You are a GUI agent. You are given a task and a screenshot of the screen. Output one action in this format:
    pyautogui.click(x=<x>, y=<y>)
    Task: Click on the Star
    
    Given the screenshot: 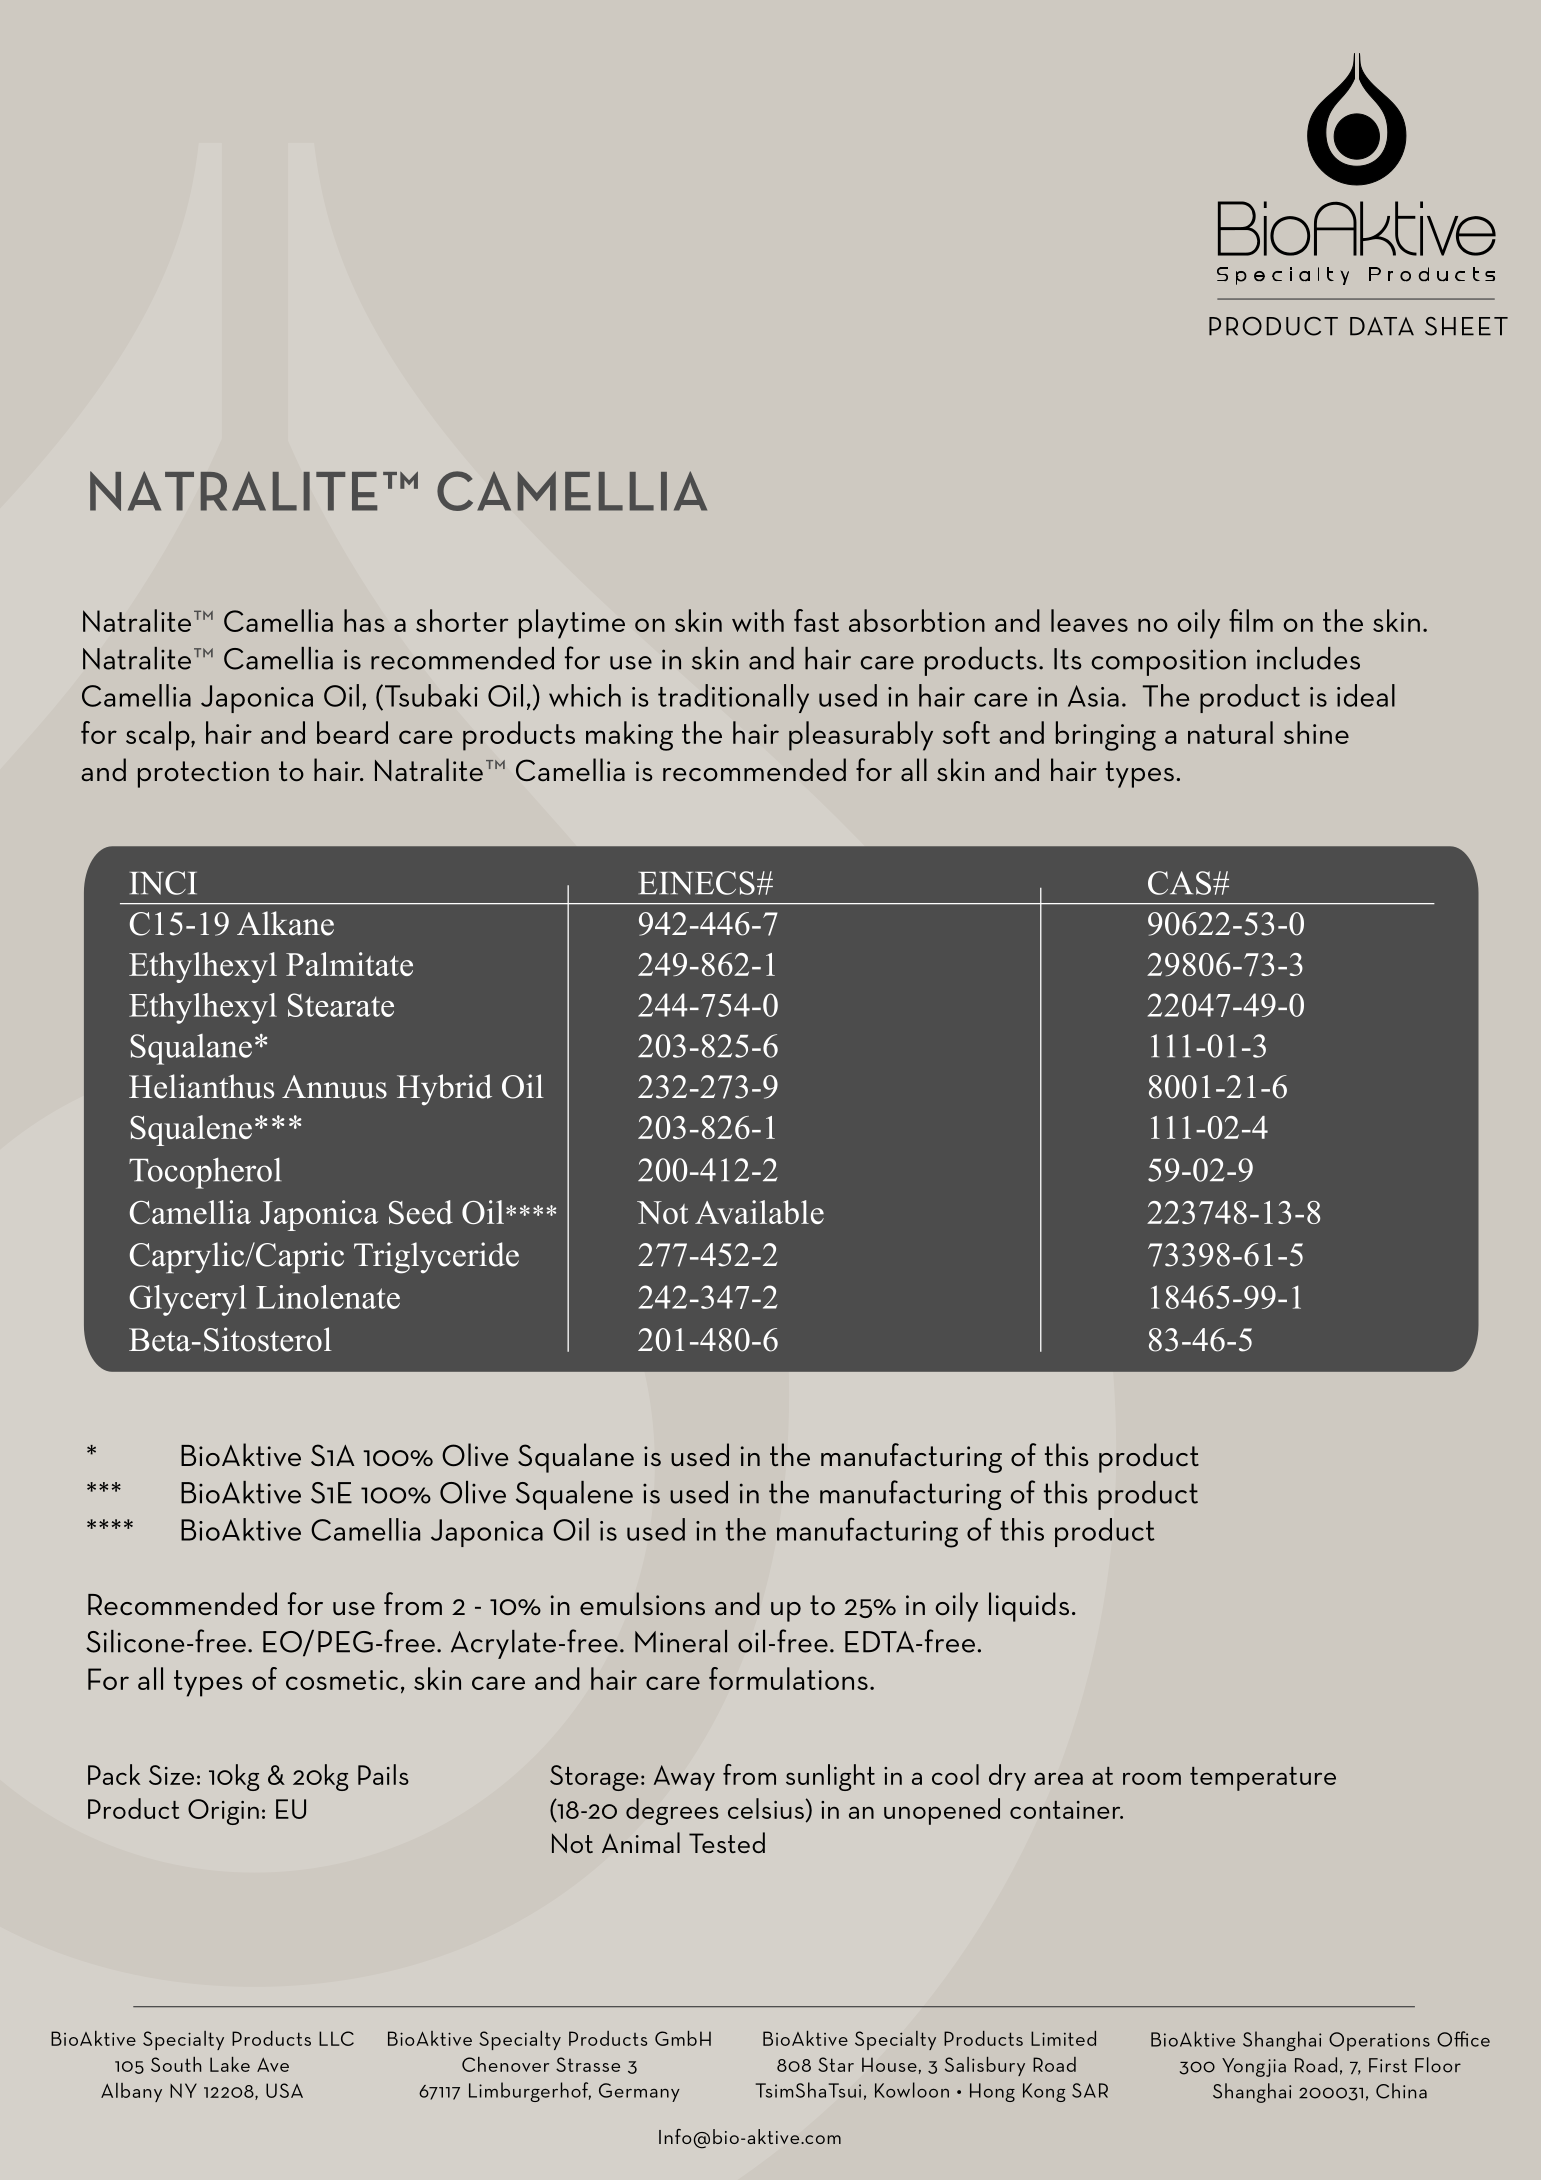 What is the action you would take?
    pyautogui.click(x=836, y=2064)
